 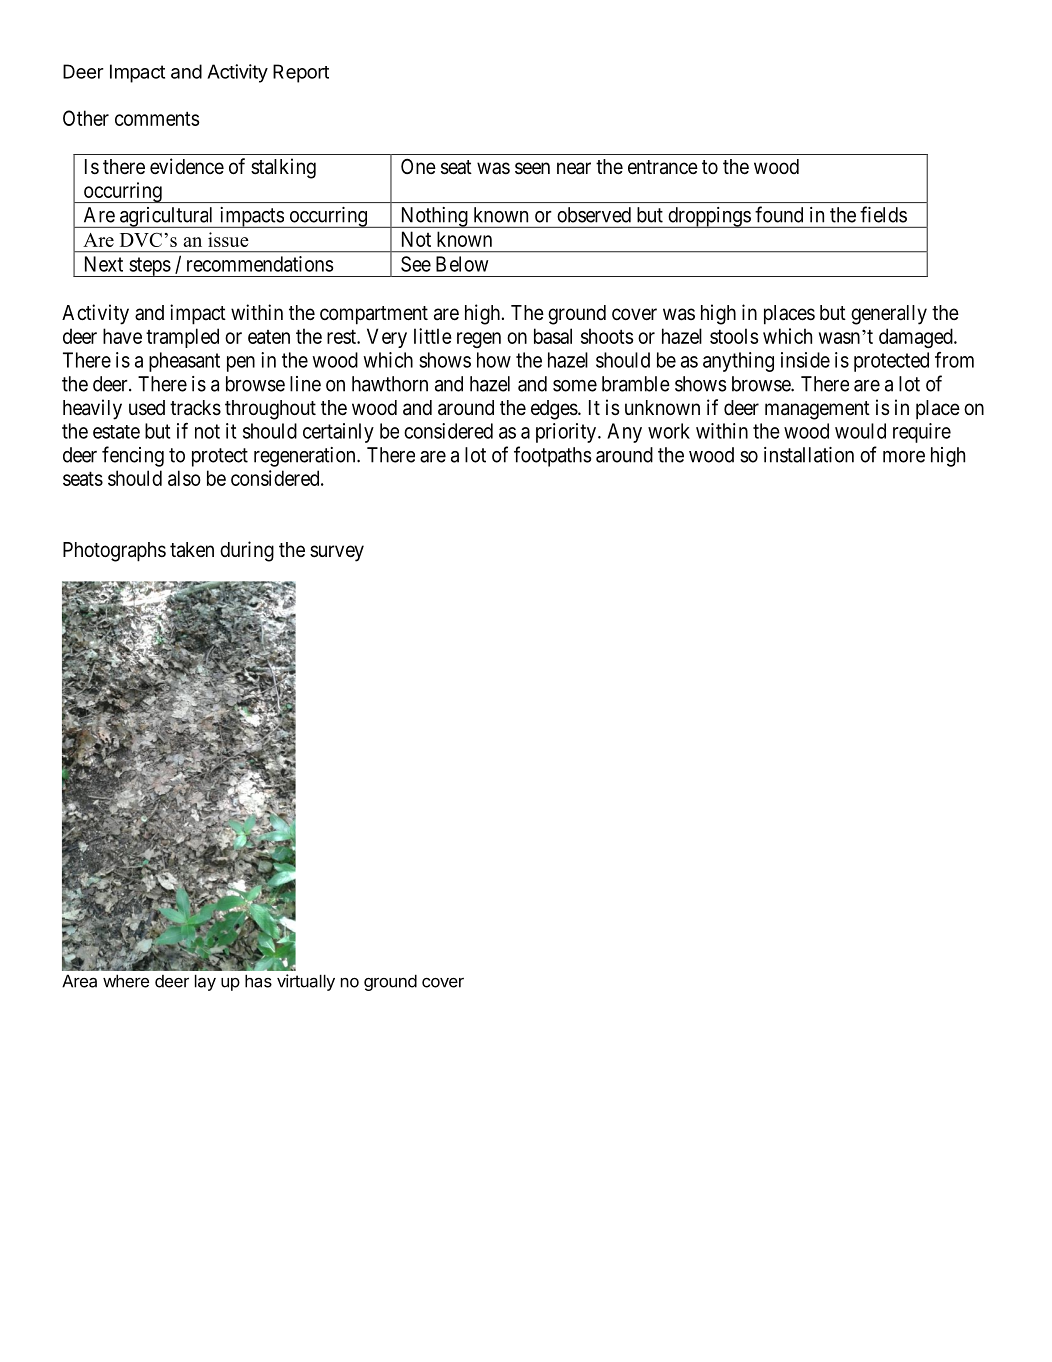 I want to click on during, so click(x=247, y=551).
